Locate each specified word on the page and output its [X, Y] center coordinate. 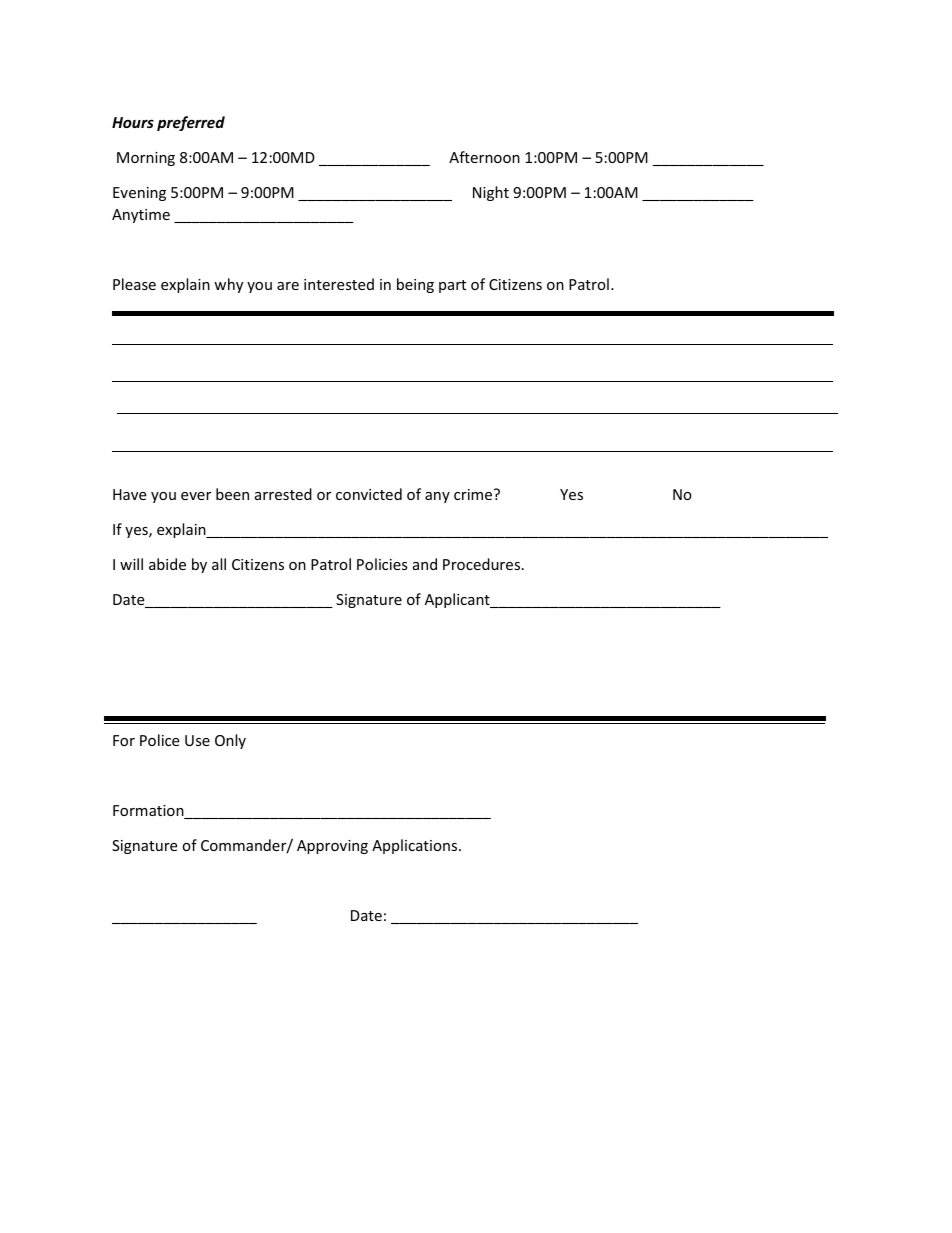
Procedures [483, 564]
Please [134, 284]
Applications [416, 846]
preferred [191, 123]
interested [339, 284]
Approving [332, 847]
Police [159, 740]
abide [167, 564]
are [288, 286]
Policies [382, 564]
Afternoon [484, 157]
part [452, 286]
